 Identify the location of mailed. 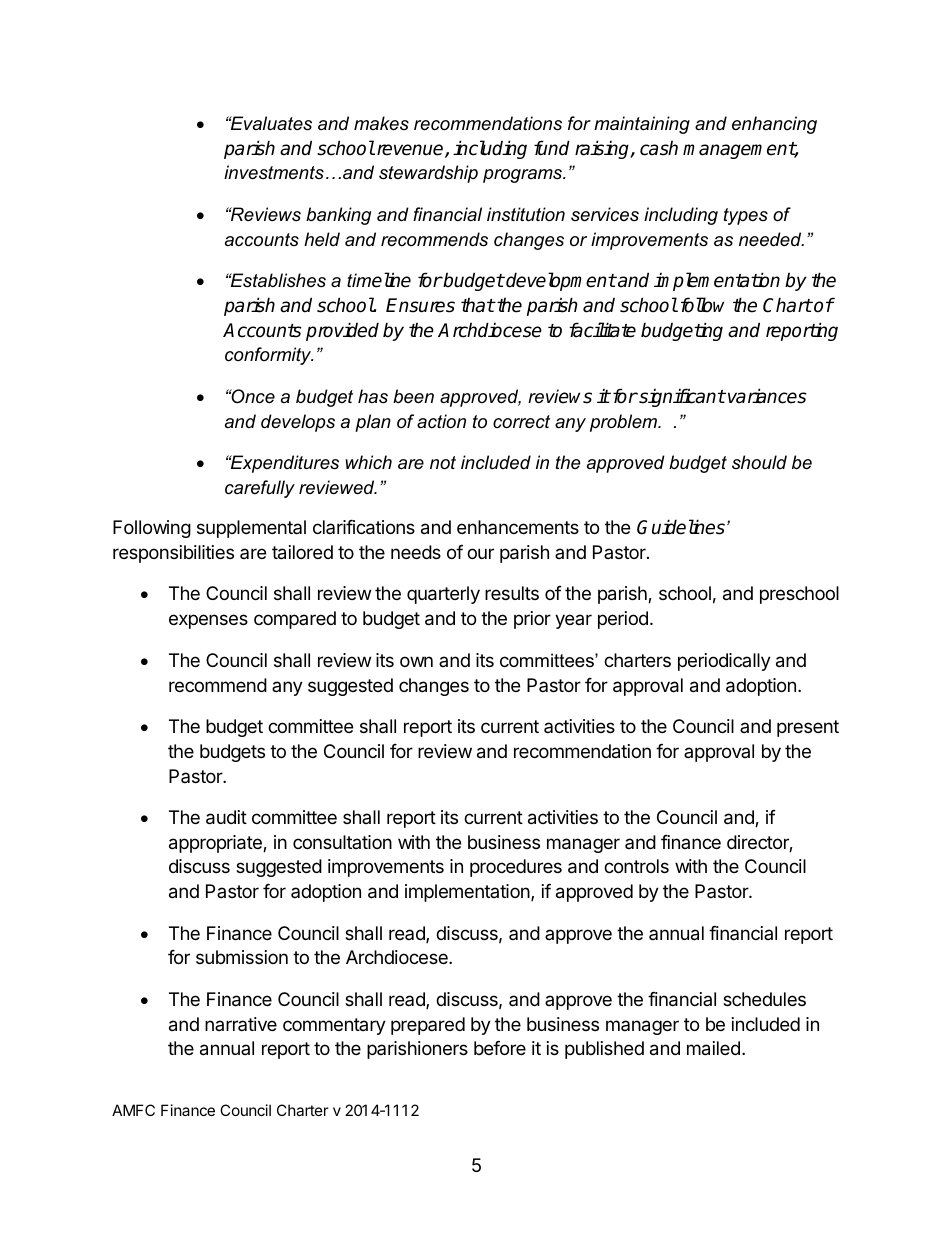
(713, 1048).
